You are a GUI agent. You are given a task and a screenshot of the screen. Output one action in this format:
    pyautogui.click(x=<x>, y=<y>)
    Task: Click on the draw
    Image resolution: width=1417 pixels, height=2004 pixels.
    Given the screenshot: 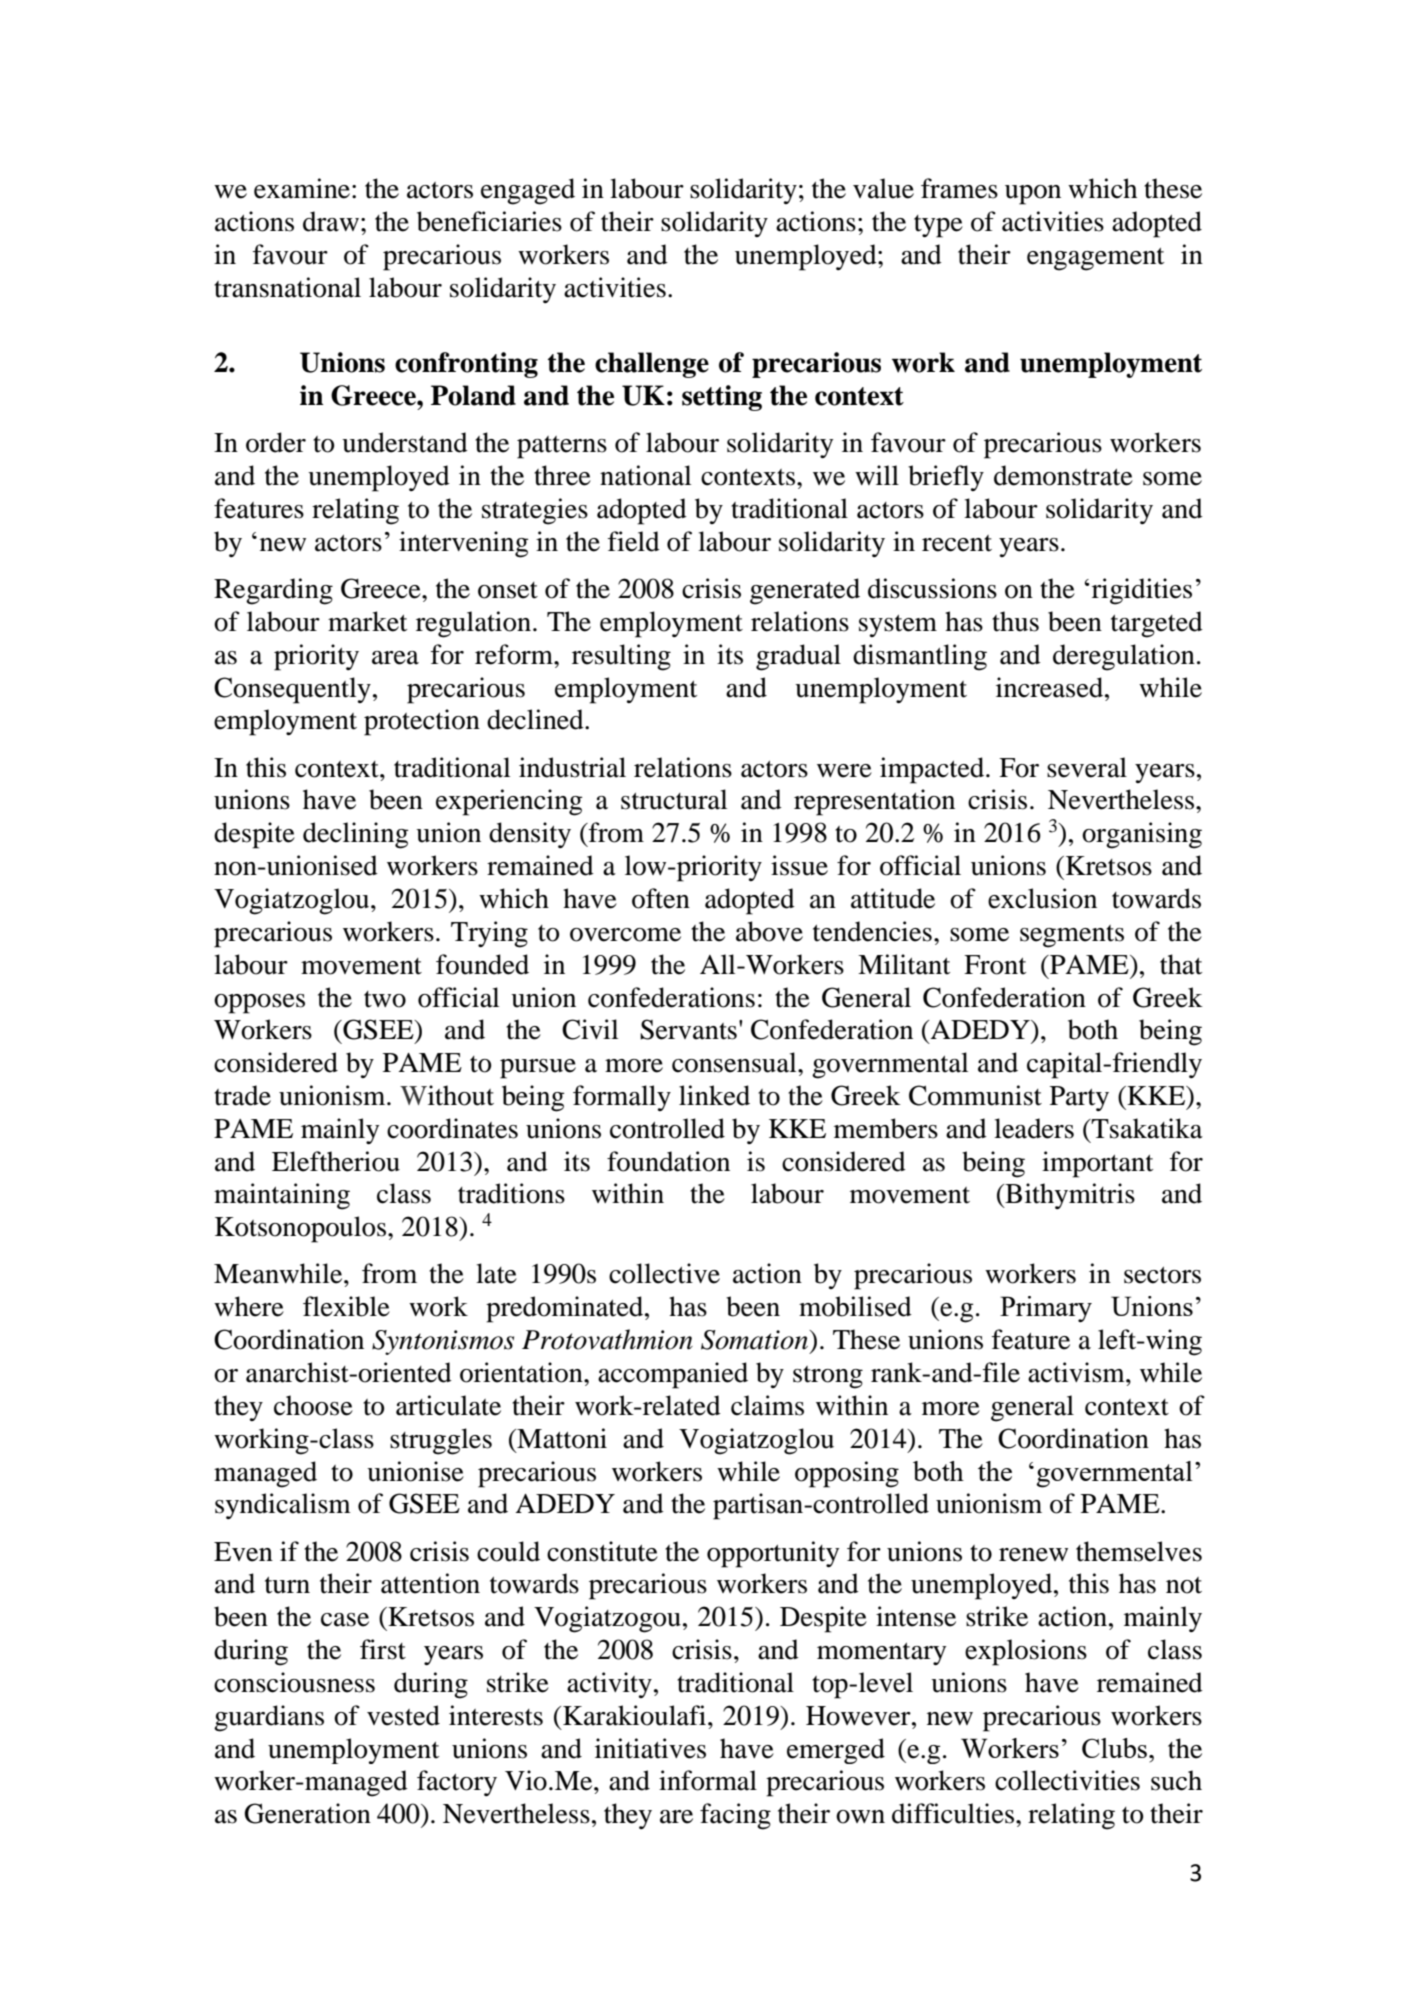 What is the action you would take?
    pyautogui.click(x=331, y=221)
